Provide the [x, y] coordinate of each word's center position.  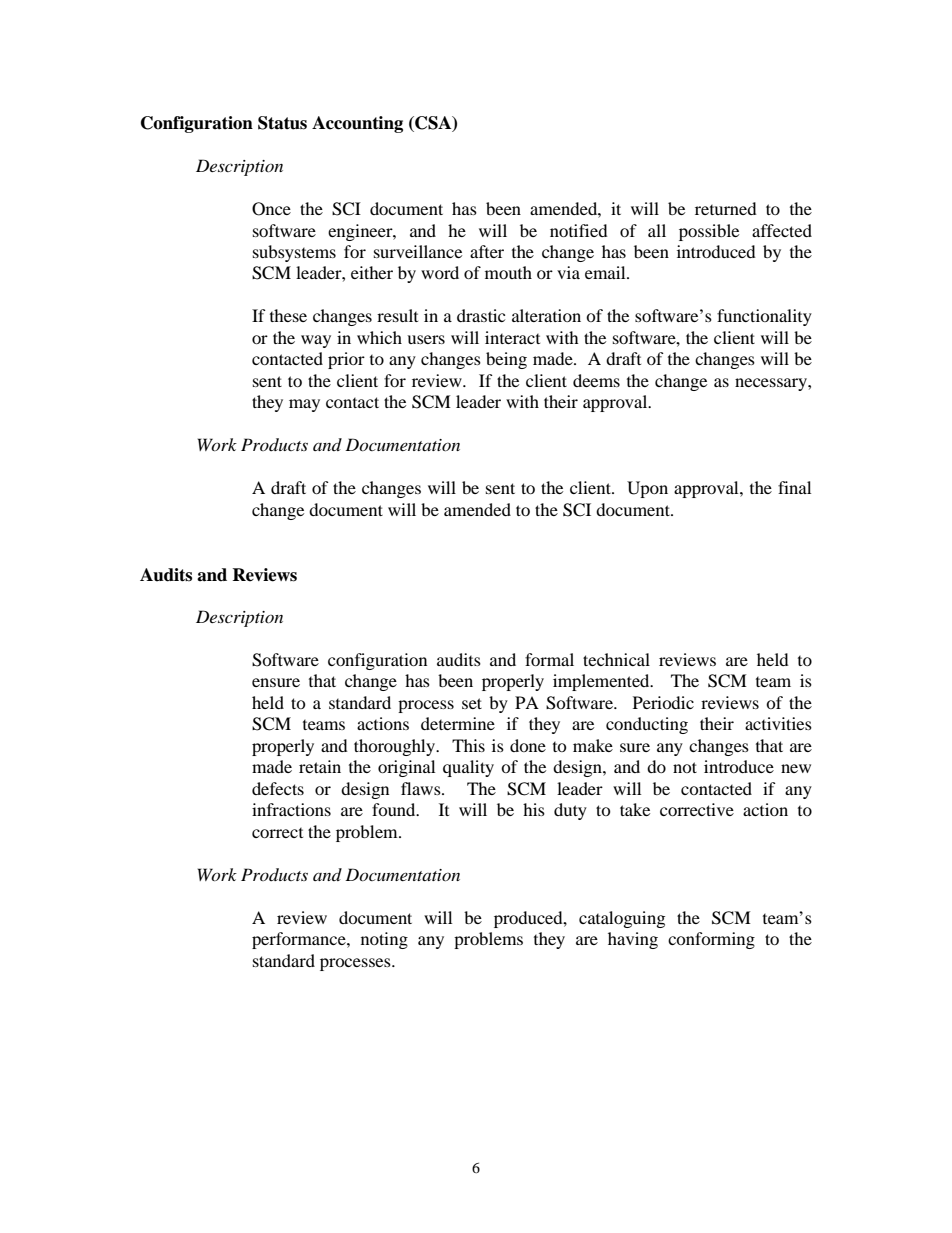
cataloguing [622, 919]
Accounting [357, 124]
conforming [711, 940]
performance [300, 940]
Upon [647, 489]
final [794, 487]
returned [726, 208]
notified [579, 230]
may [304, 405]
